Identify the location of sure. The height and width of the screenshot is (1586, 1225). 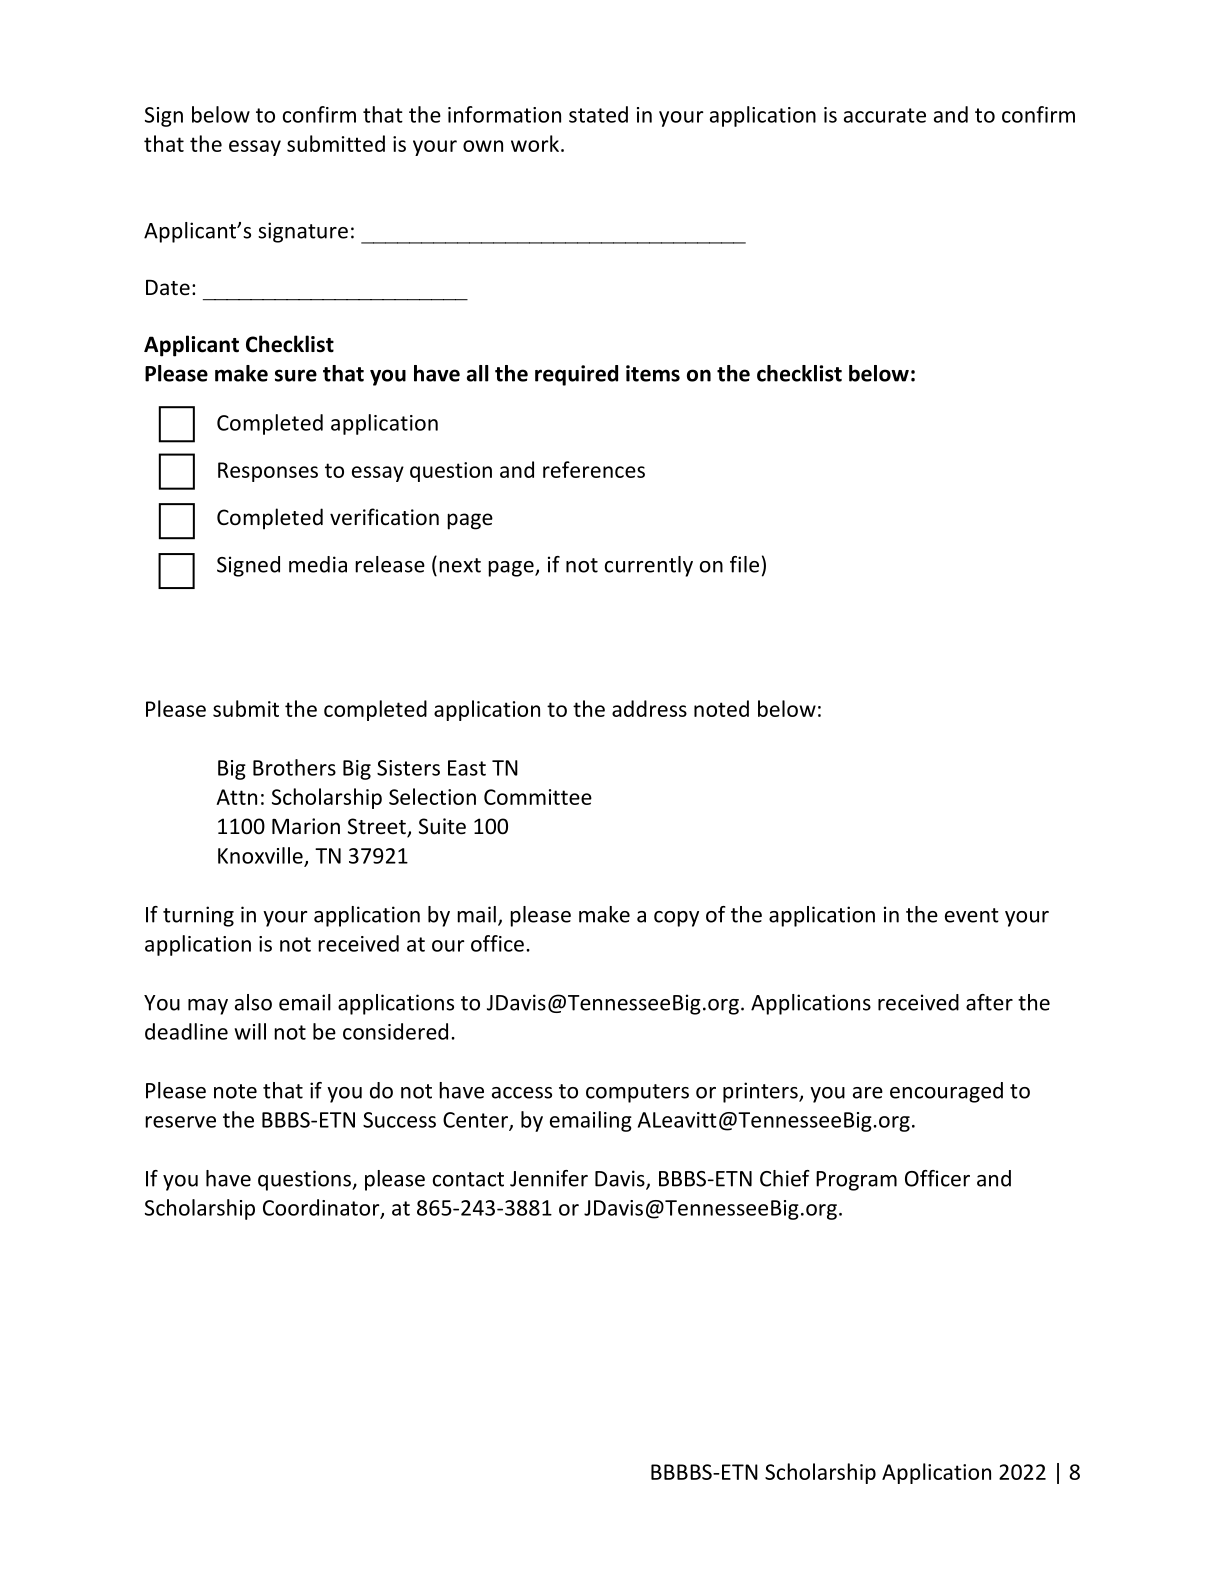
(296, 375).
